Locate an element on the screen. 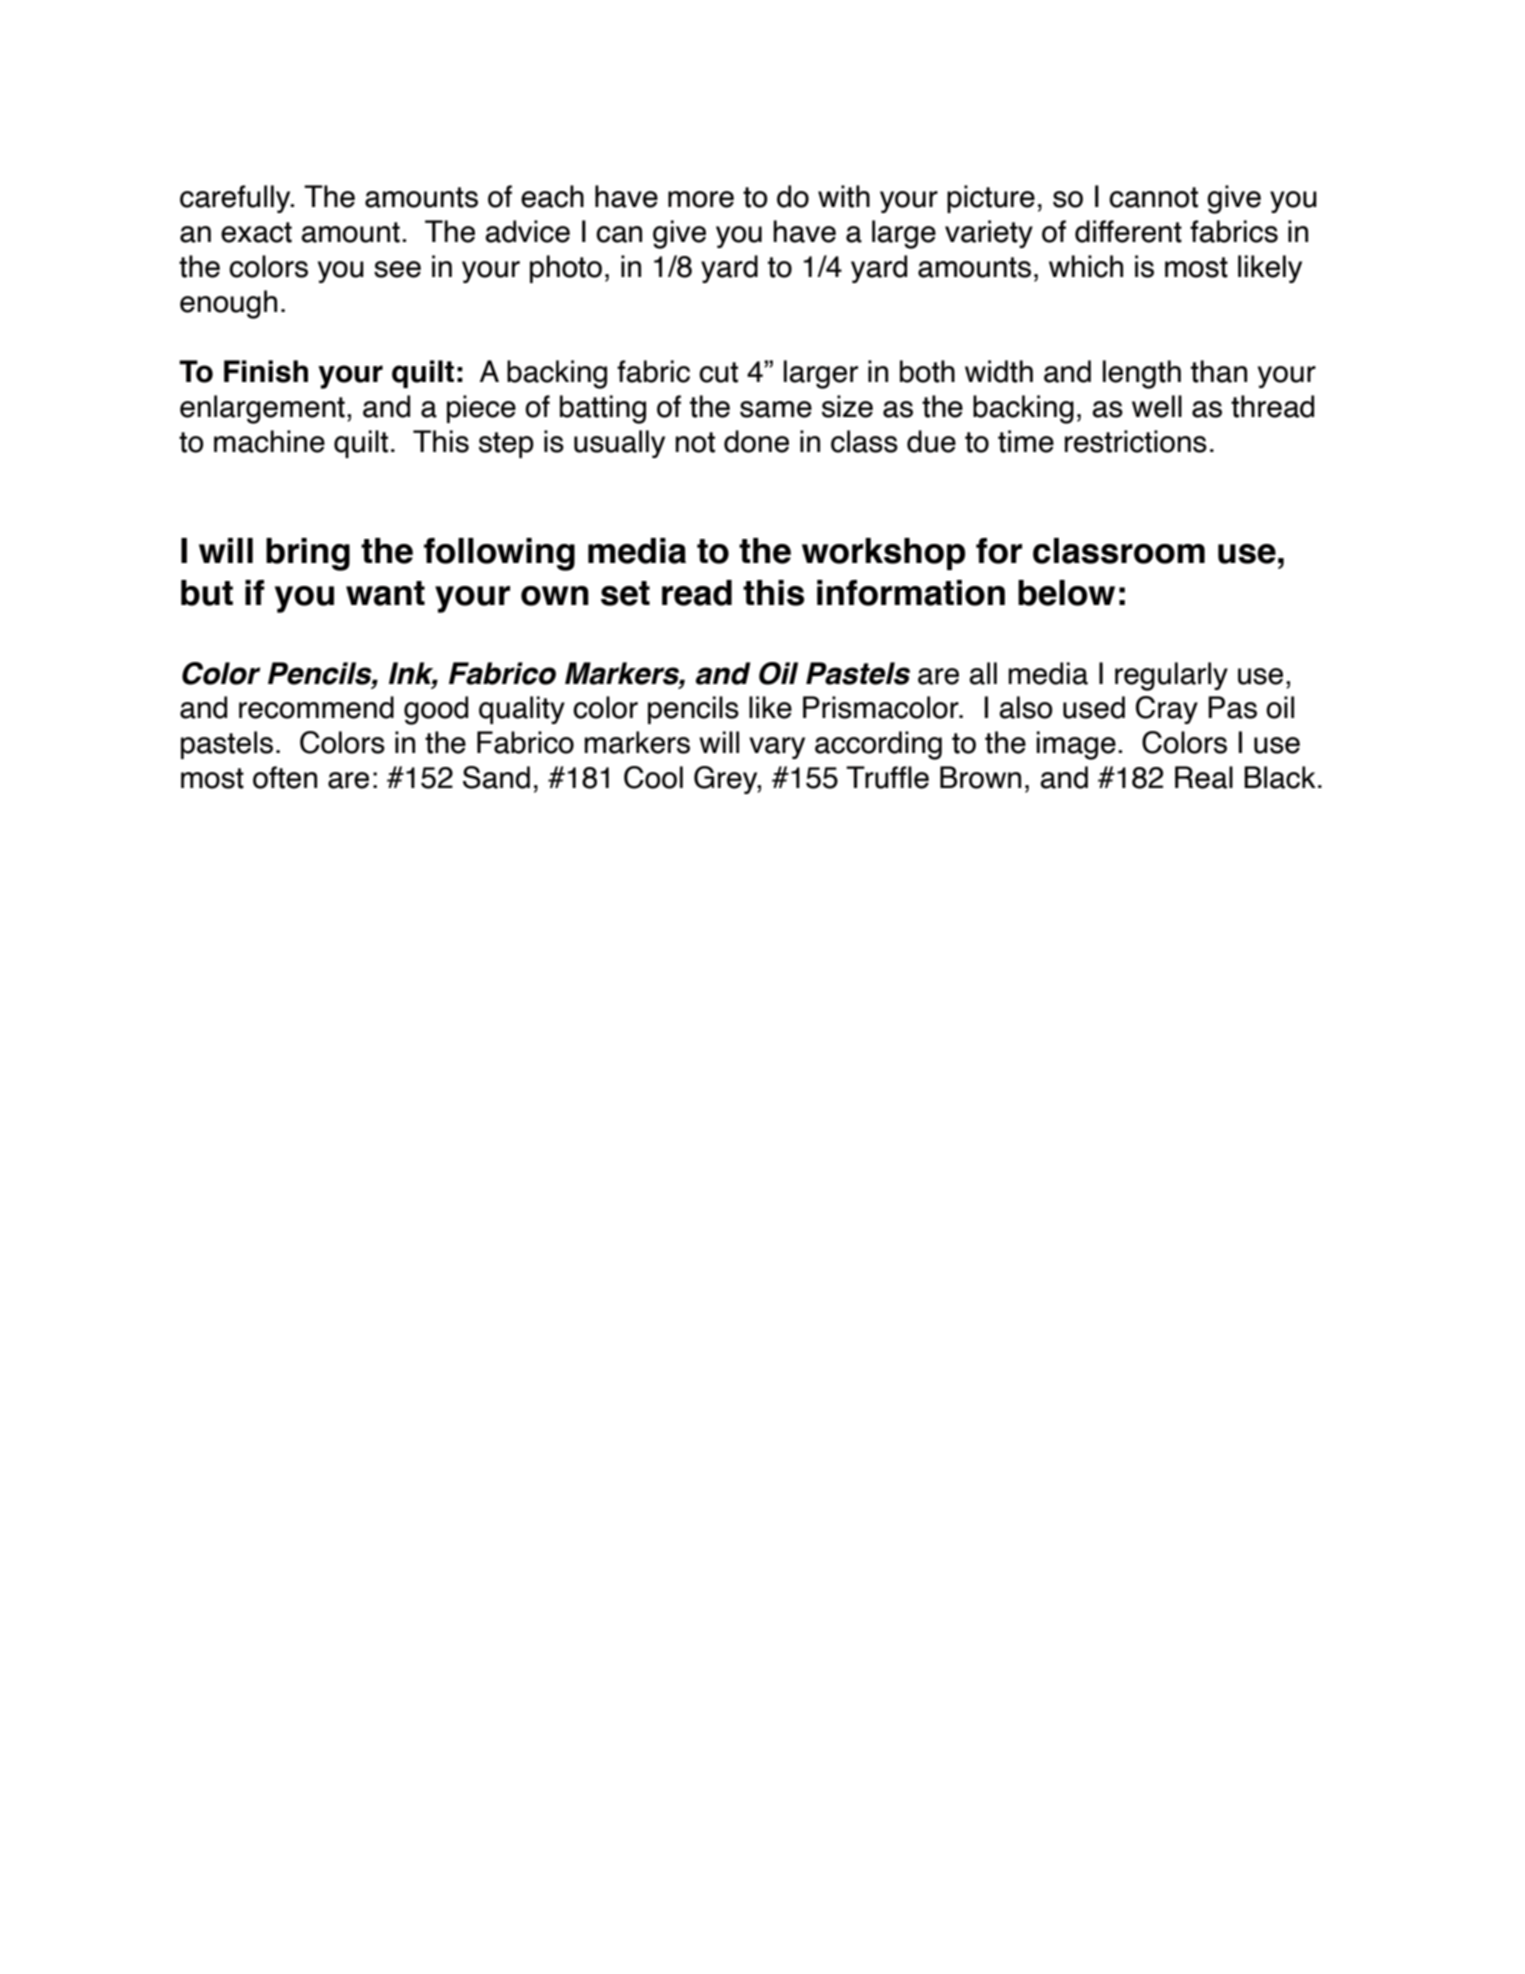  often is located at coordinates (285, 777).
